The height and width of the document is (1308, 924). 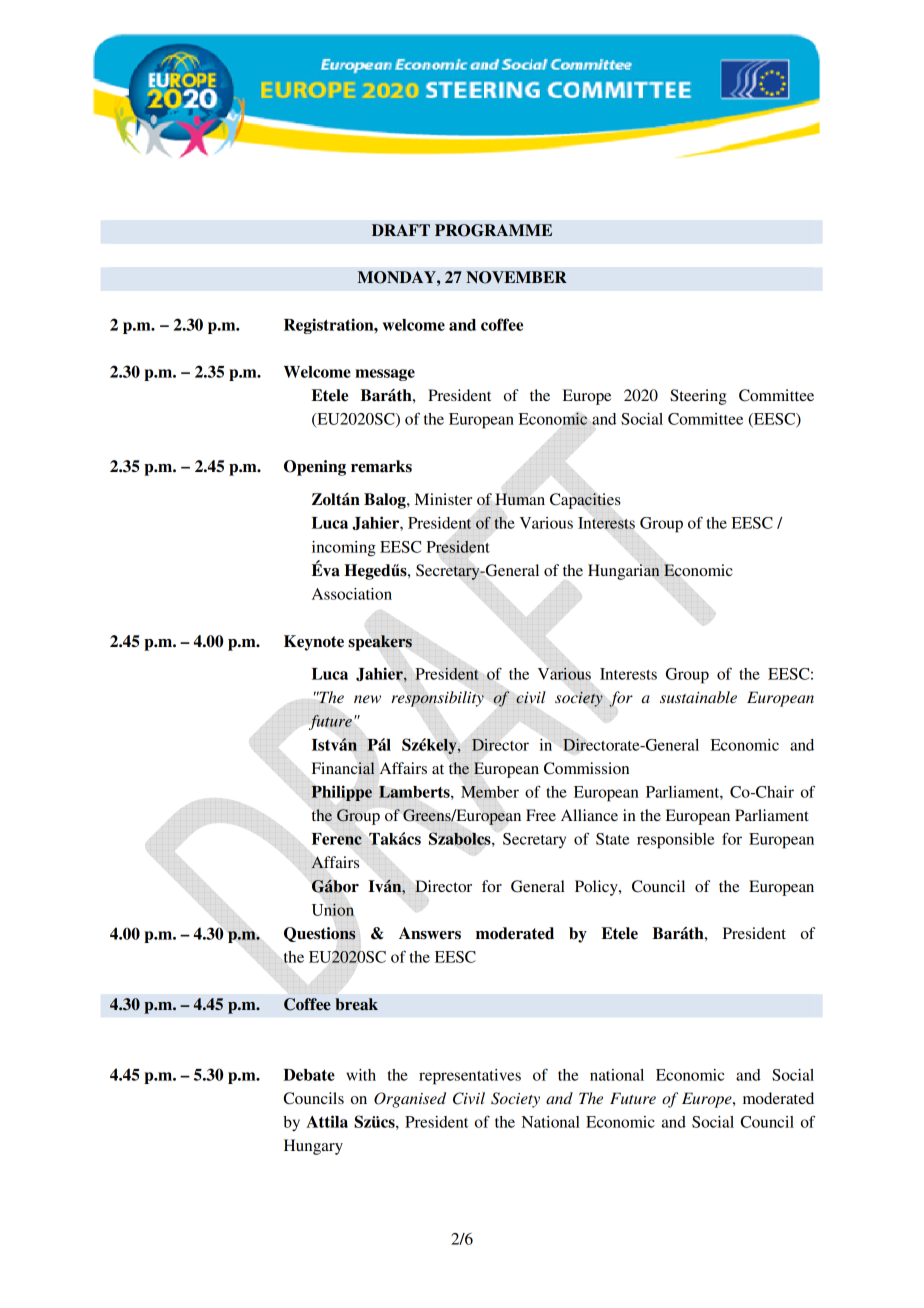 I want to click on responsibility, so click(x=437, y=699).
